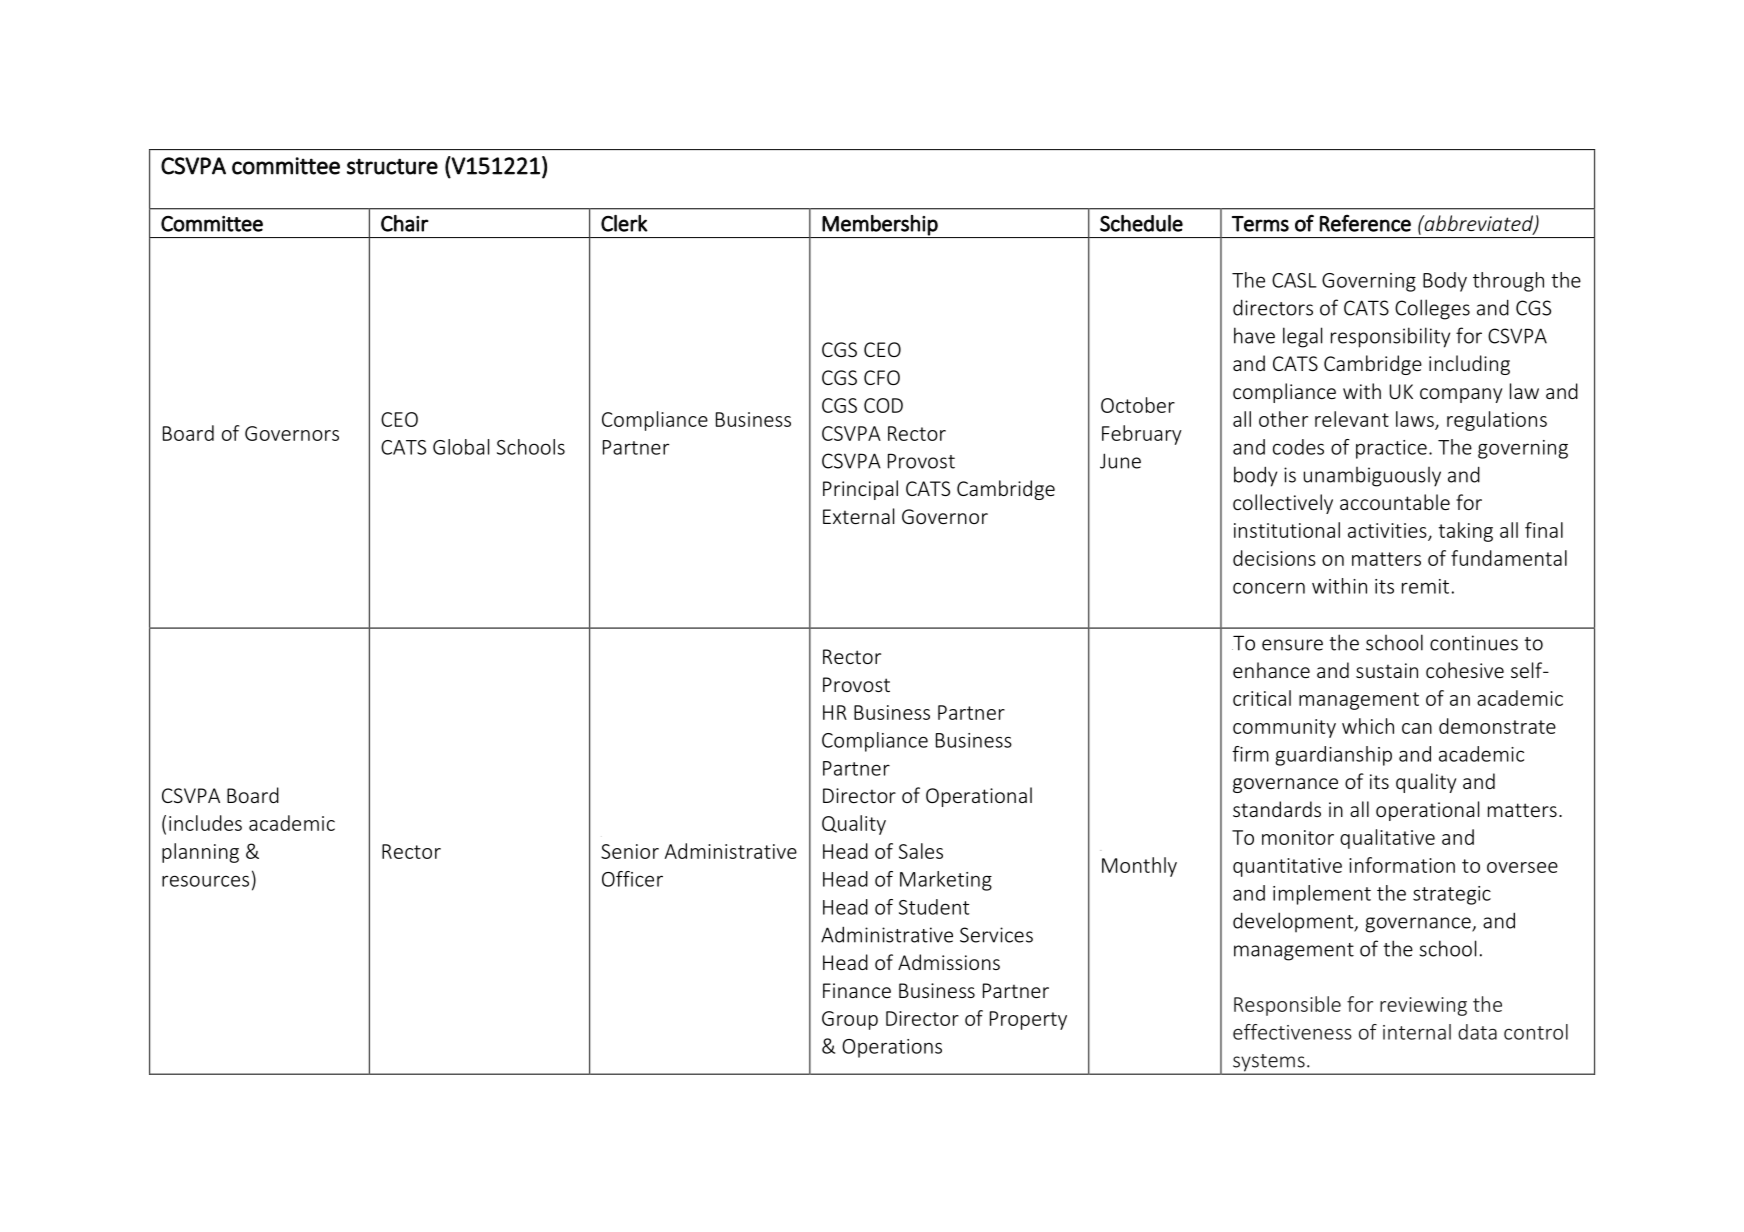 This screenshot has width=1744, height=1232. I want to click on CFO, so click(882, 377).
